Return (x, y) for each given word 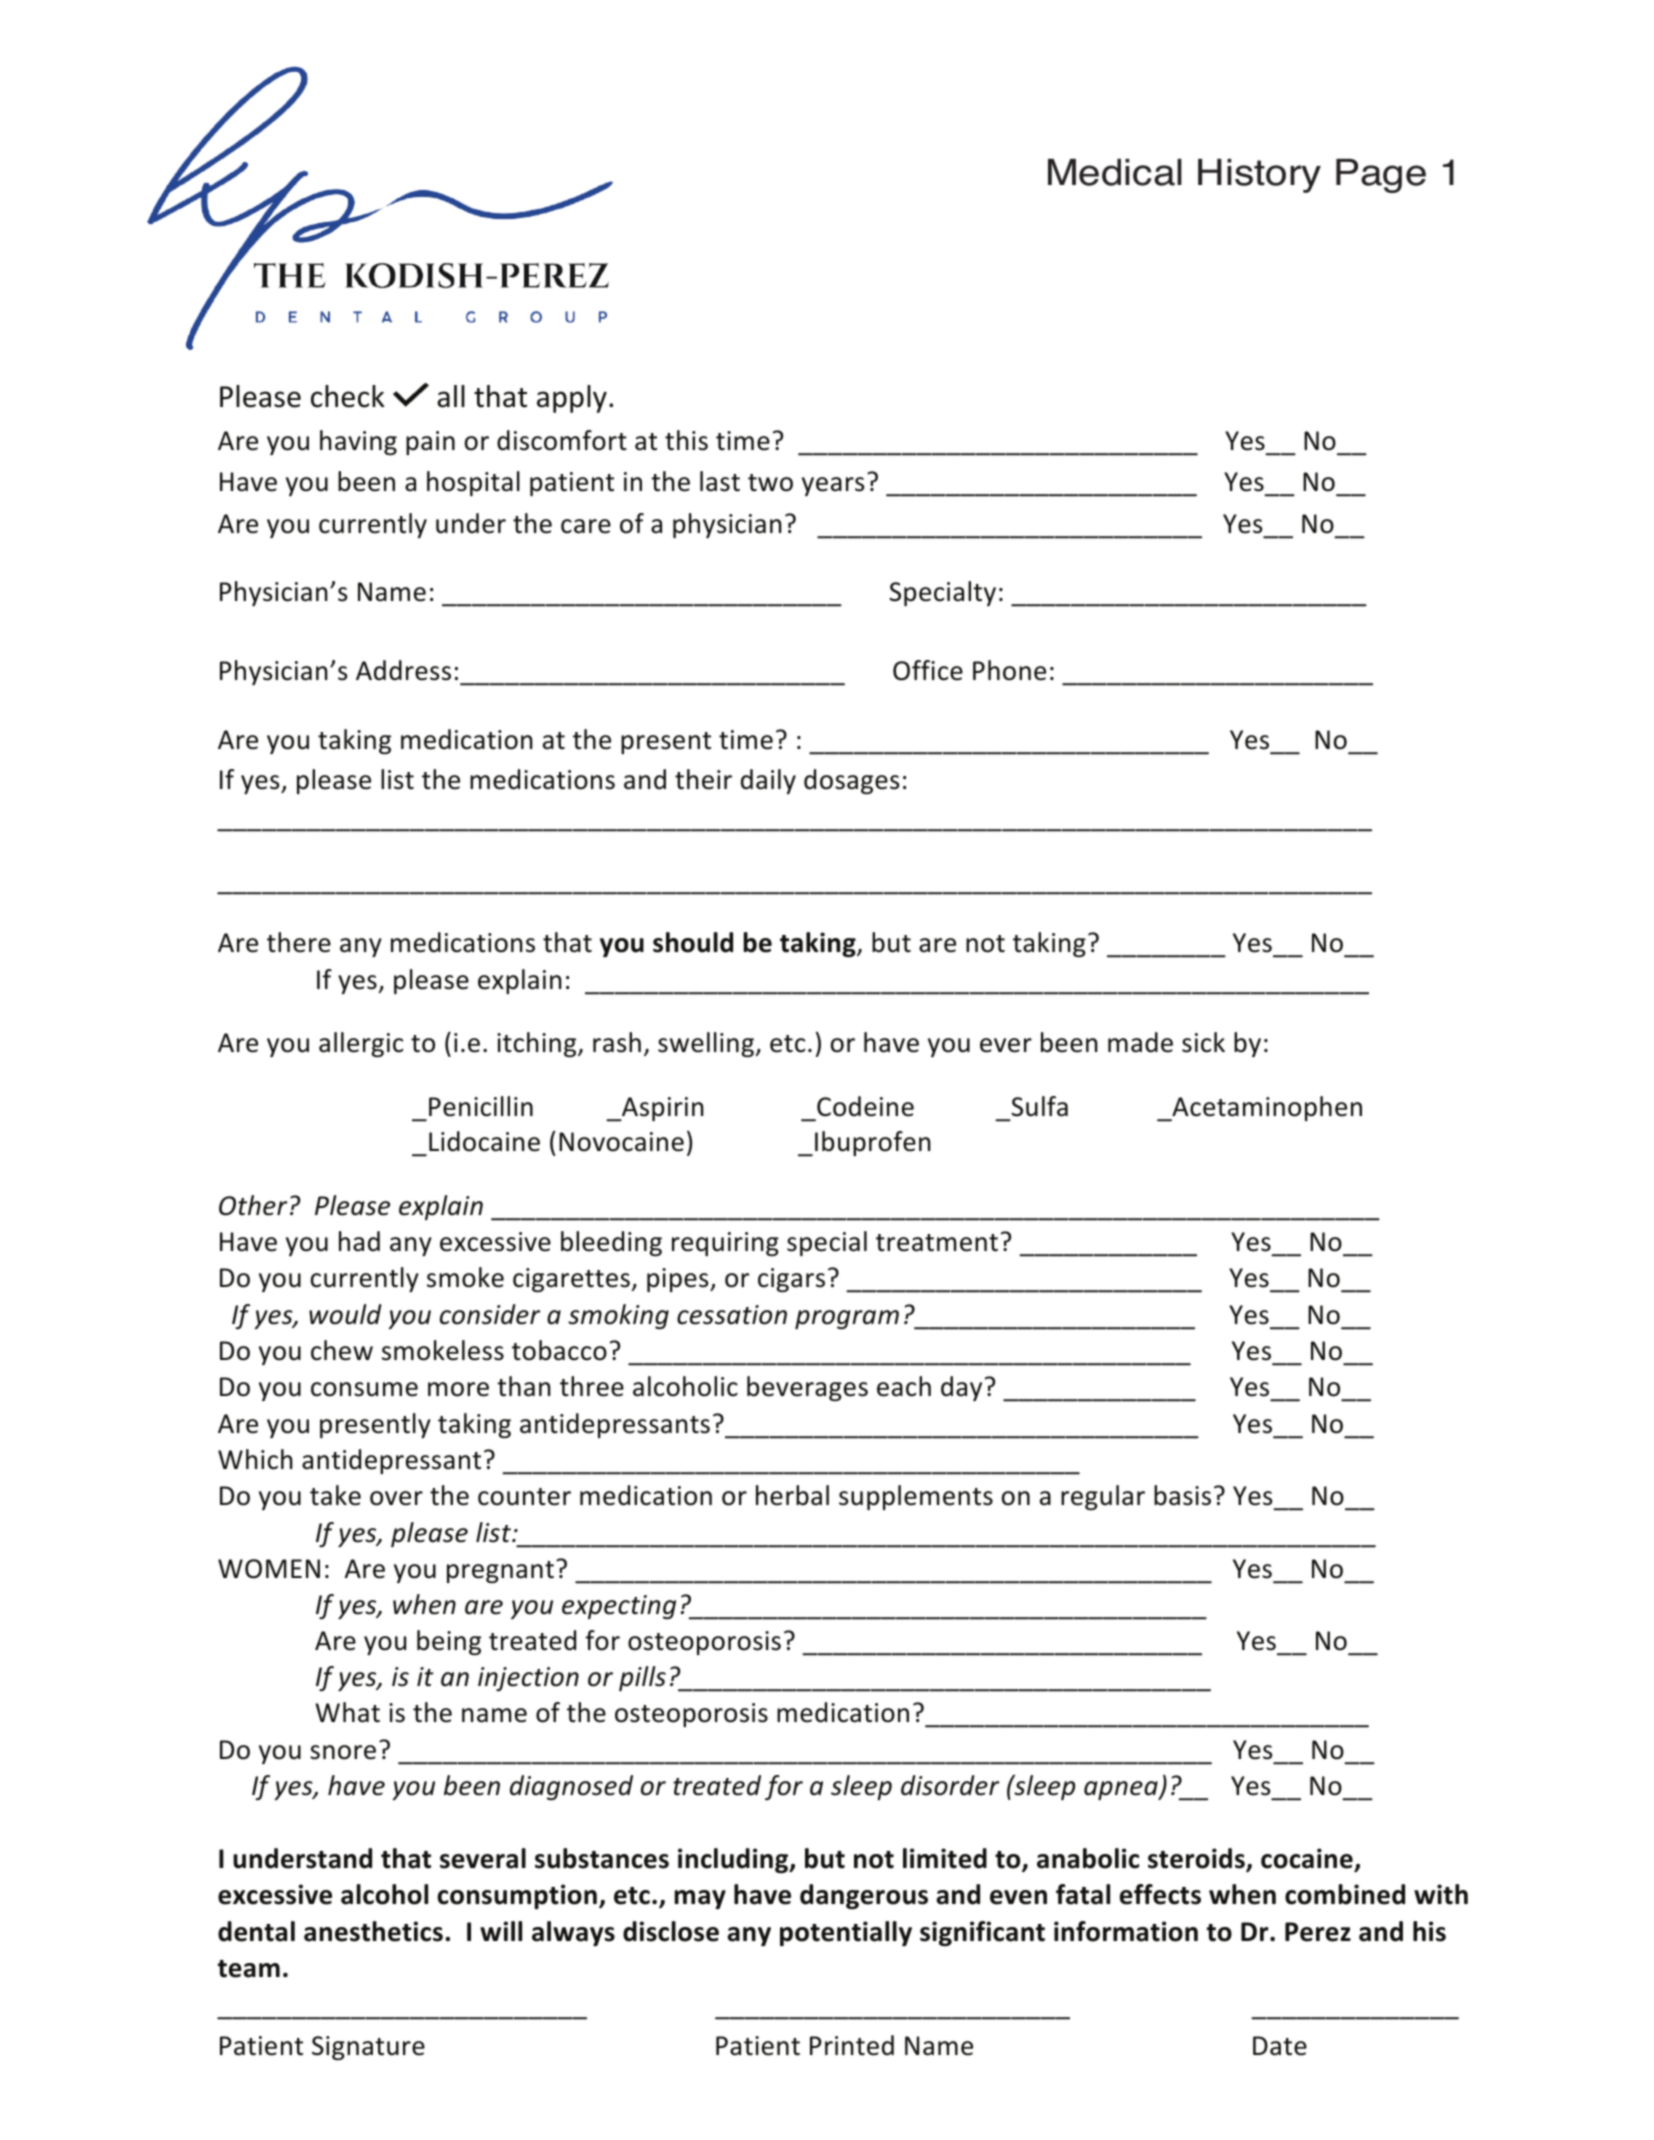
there (299, 942)
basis (1182, 1495)
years (833, 486)
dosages (851, 781)
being (449, 1642)
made (1140, 1042)
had (359, 1241)
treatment (937, 1243)
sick (1203, 1042)
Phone (1009, 670)
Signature (368, 2048)
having (358, 442)
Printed (852, 2045)
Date (1280, 2046)
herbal (792, 1495)
